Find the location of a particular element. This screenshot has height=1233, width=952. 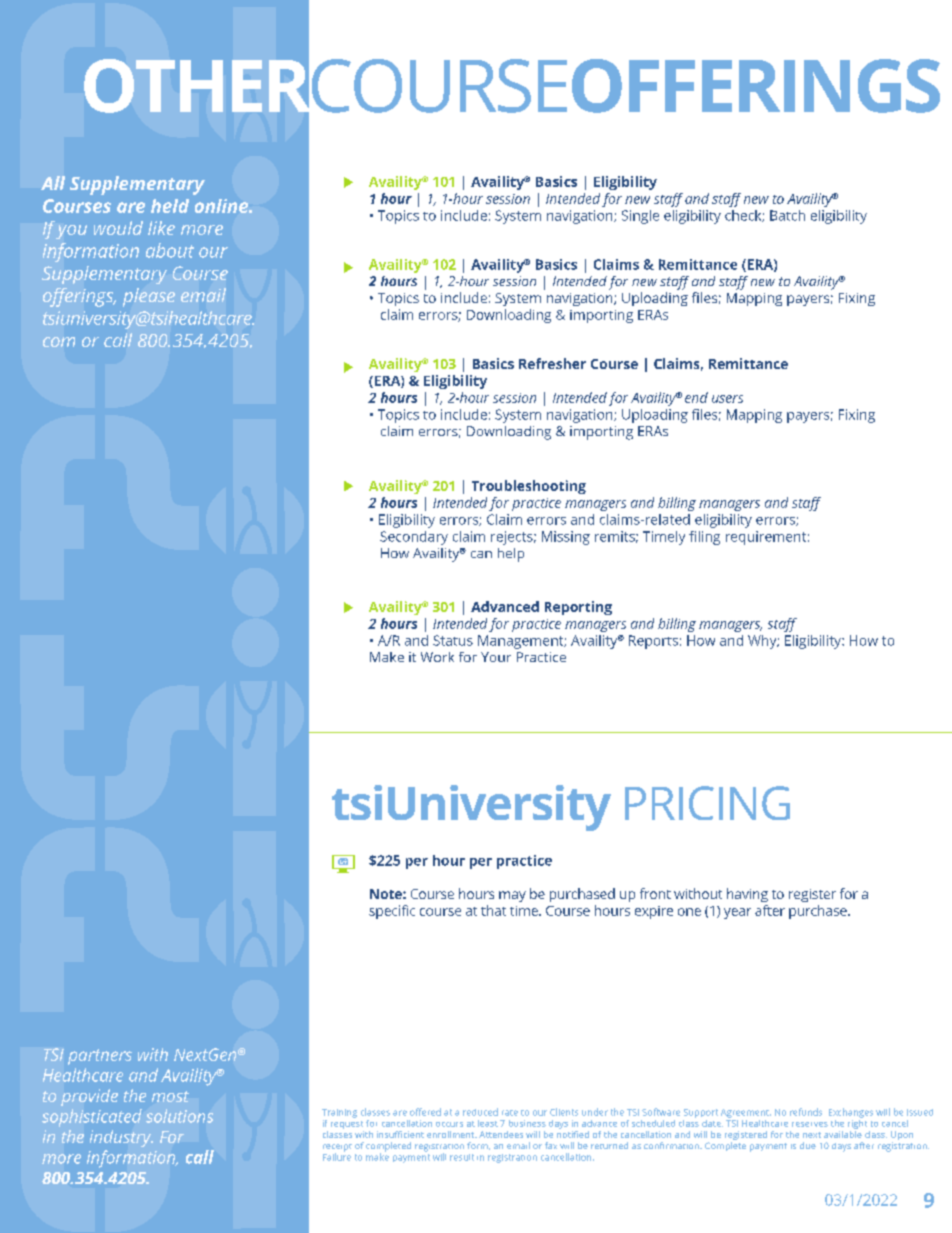

users is located at coordinates (727, 399).
